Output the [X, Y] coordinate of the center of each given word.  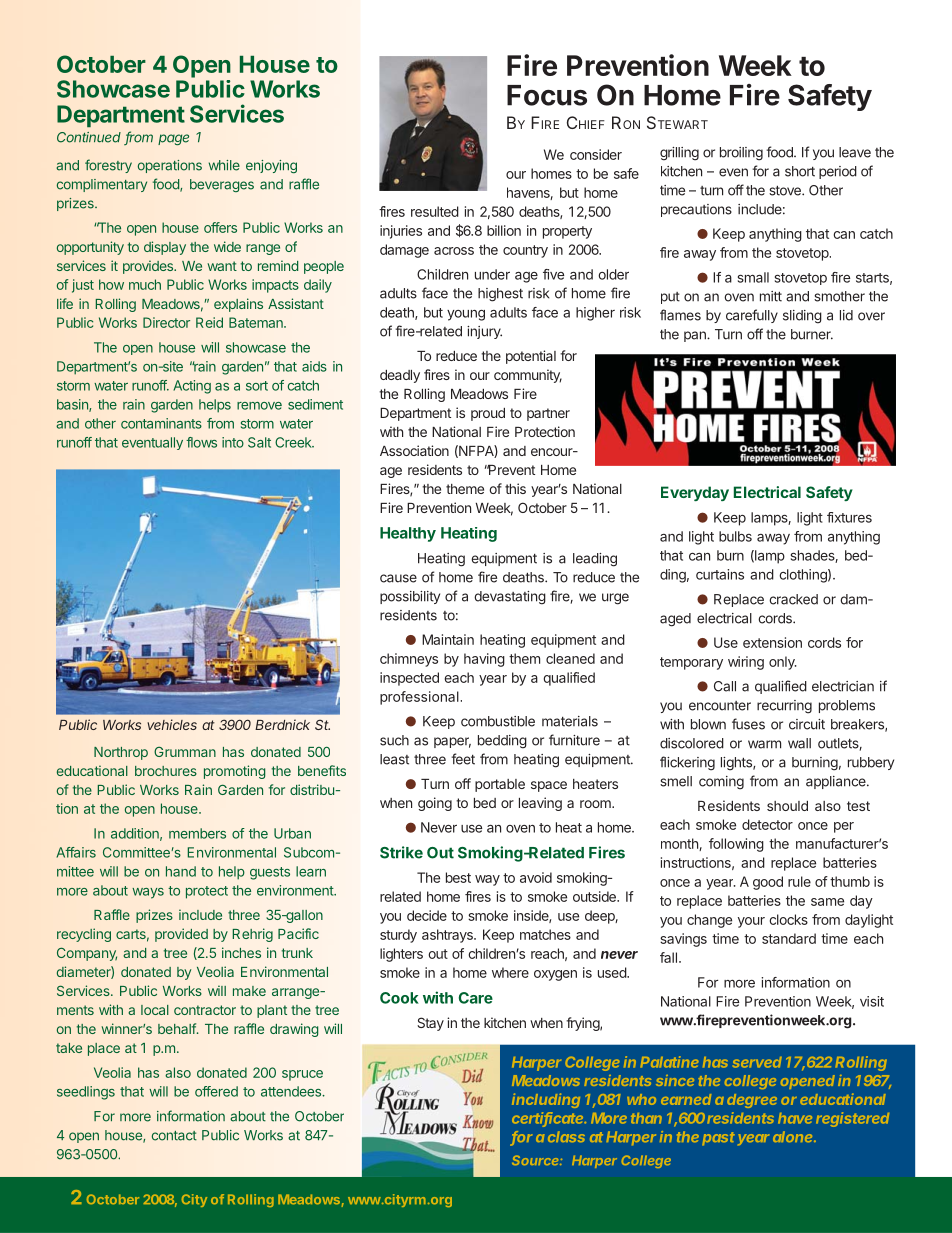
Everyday [695, 493]
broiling [741, 154]
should [787, 806]
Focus [547, 95]
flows [201, 442]
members [197, 833]
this [515, 488]
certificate [549, 1119]
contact [174, 1136]
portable [500, 785]
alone [794, 1136]
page [173, 139]
